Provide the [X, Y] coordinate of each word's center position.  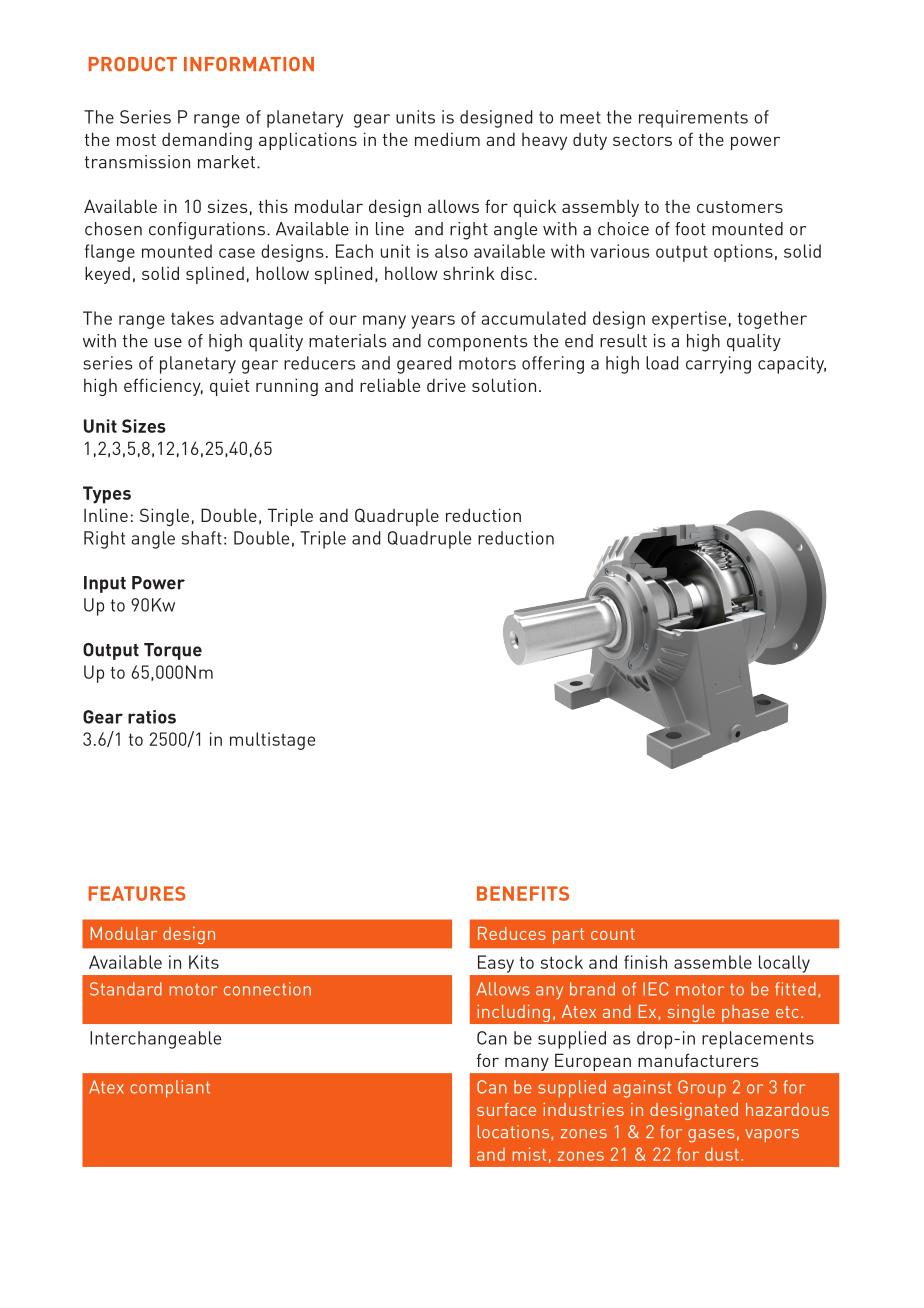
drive [446, 385]
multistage [272, 741]
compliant [170, 1089]
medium [447, 139]
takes [192, 318]
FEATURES [137, 893]
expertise [689, 320]
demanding [207, 141]
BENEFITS [523, 893]
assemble [713, 962]
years [433, 322]
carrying [718, 365]
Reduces [512, 933]
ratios [152, 717]
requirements [693, 119]
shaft [202, 538]
